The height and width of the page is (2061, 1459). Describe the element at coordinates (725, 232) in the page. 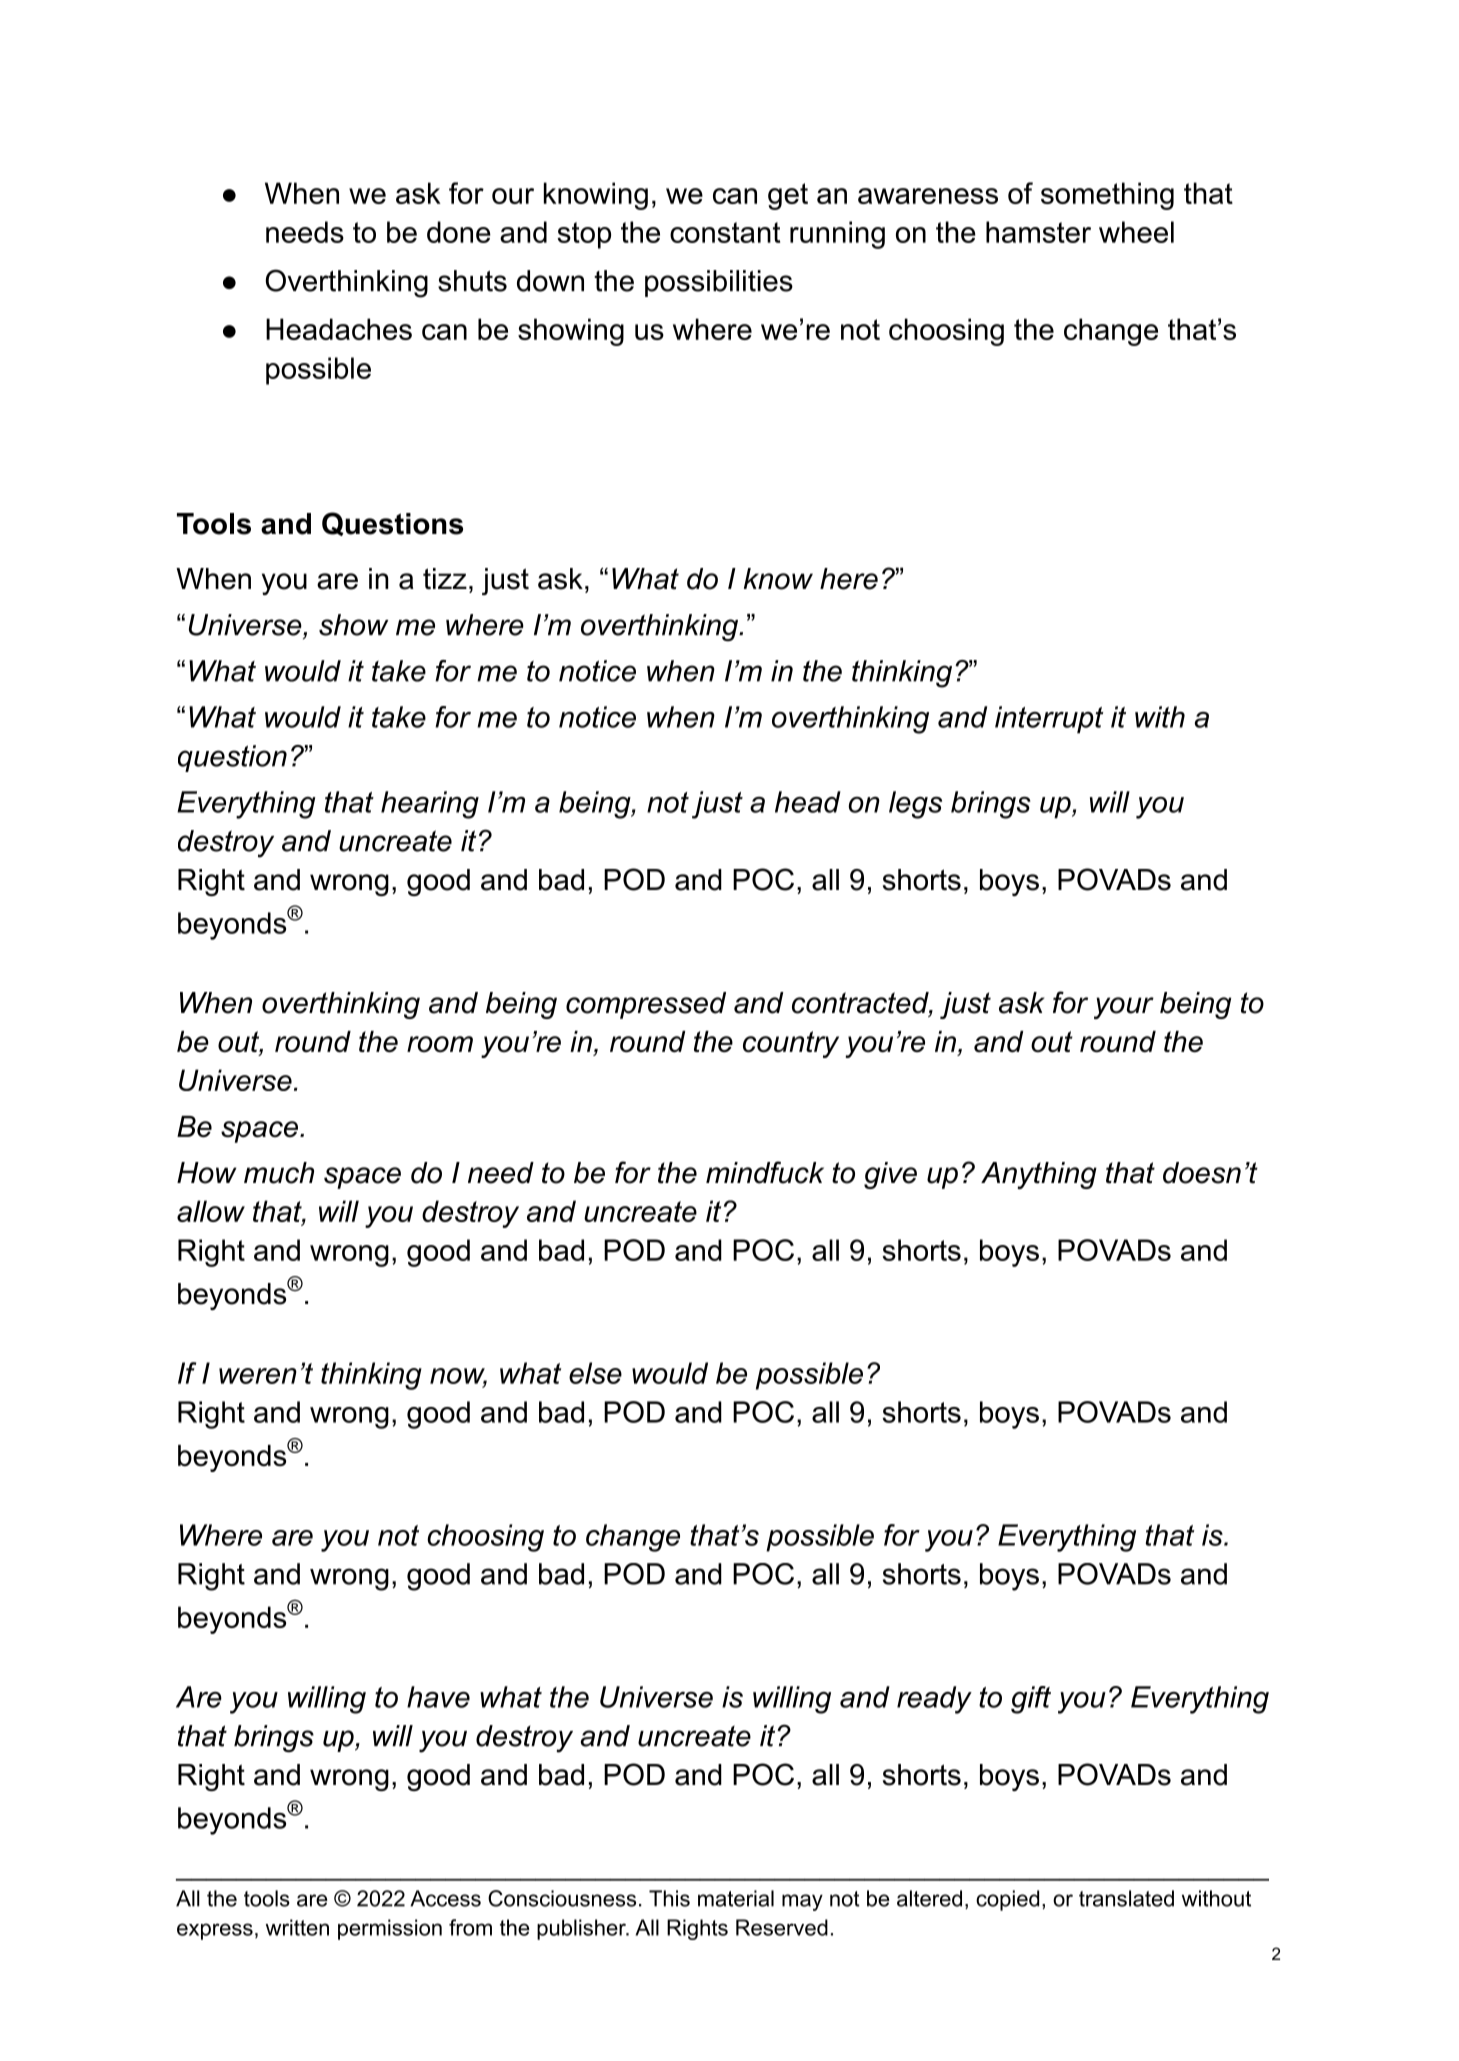

I see `constant` at that location.
